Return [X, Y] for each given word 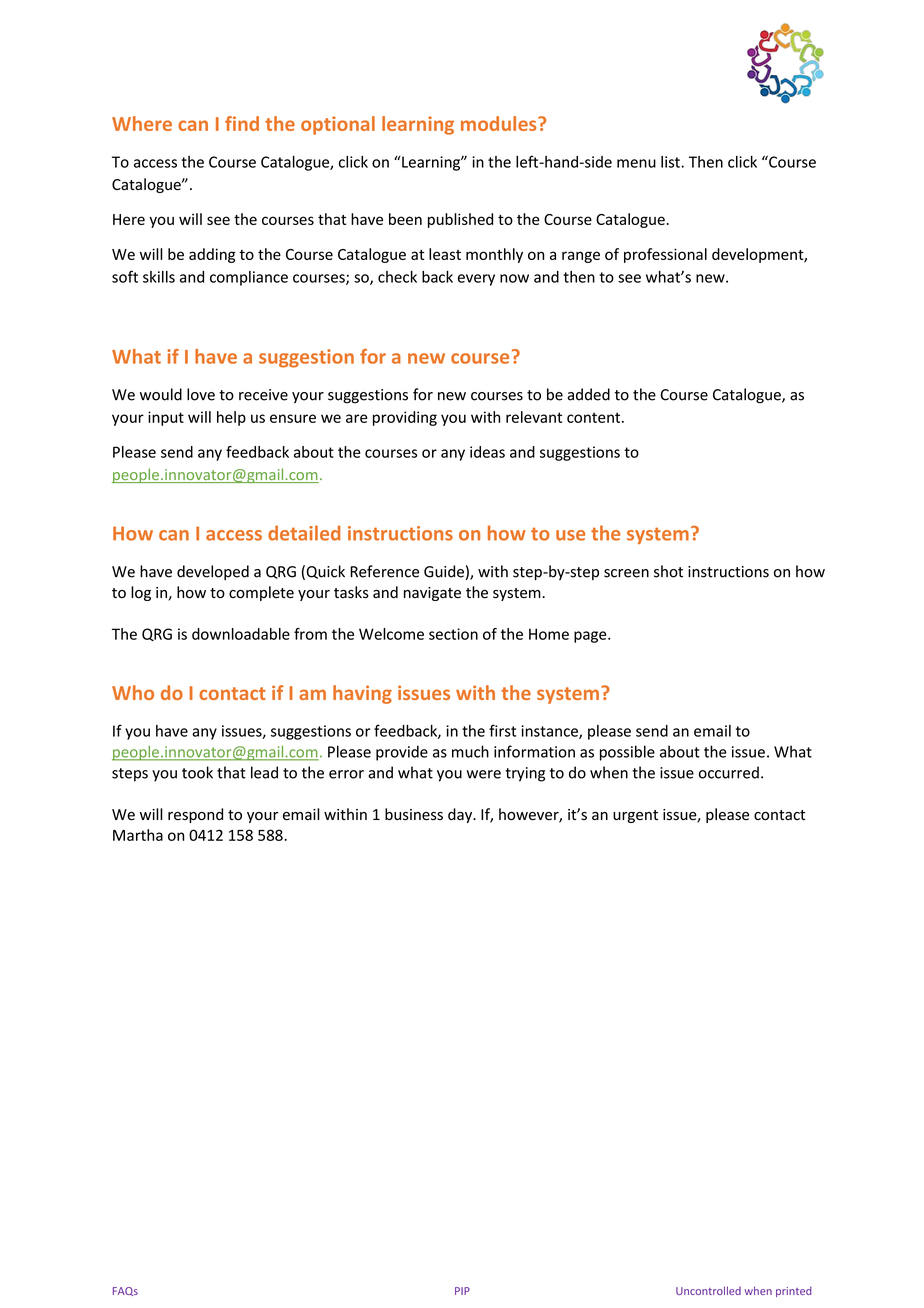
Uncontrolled [708, 1290]
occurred [729, 772]
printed [794, 1291]
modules [500, 123]
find [242, 123]
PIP [462, 1291]
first [502, 730]
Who [133, 692]
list [671, 162]
